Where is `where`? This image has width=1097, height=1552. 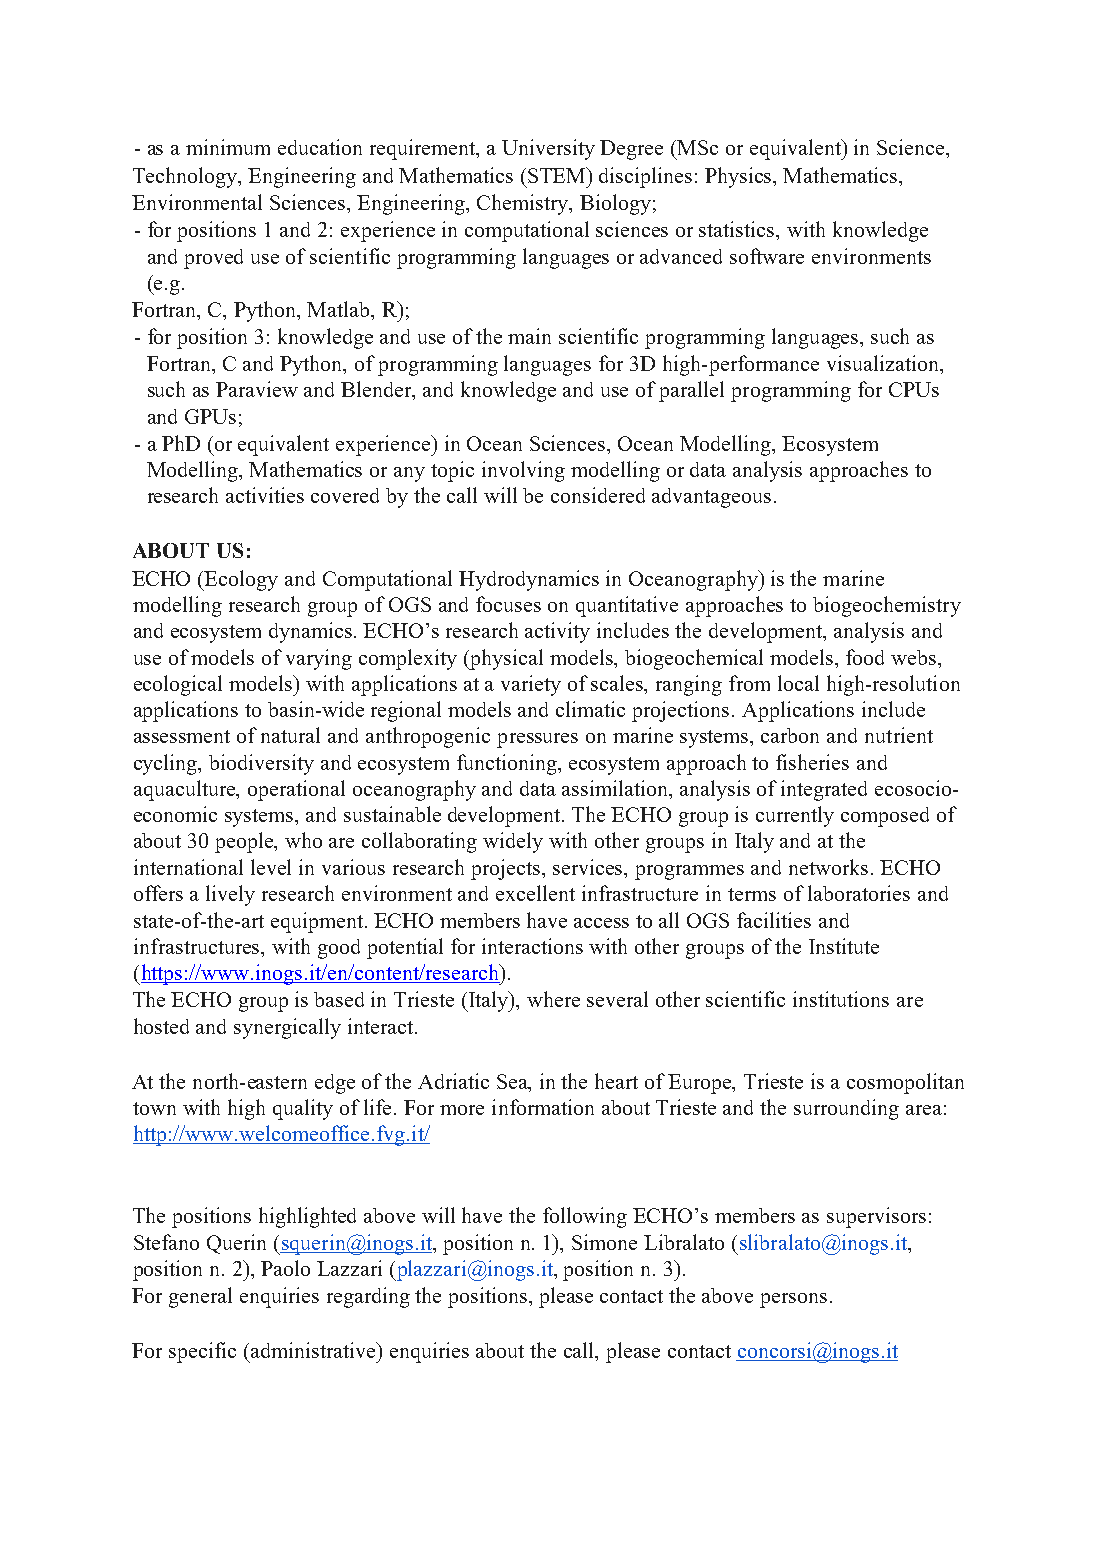
where is located at coordinates (553, 999).
